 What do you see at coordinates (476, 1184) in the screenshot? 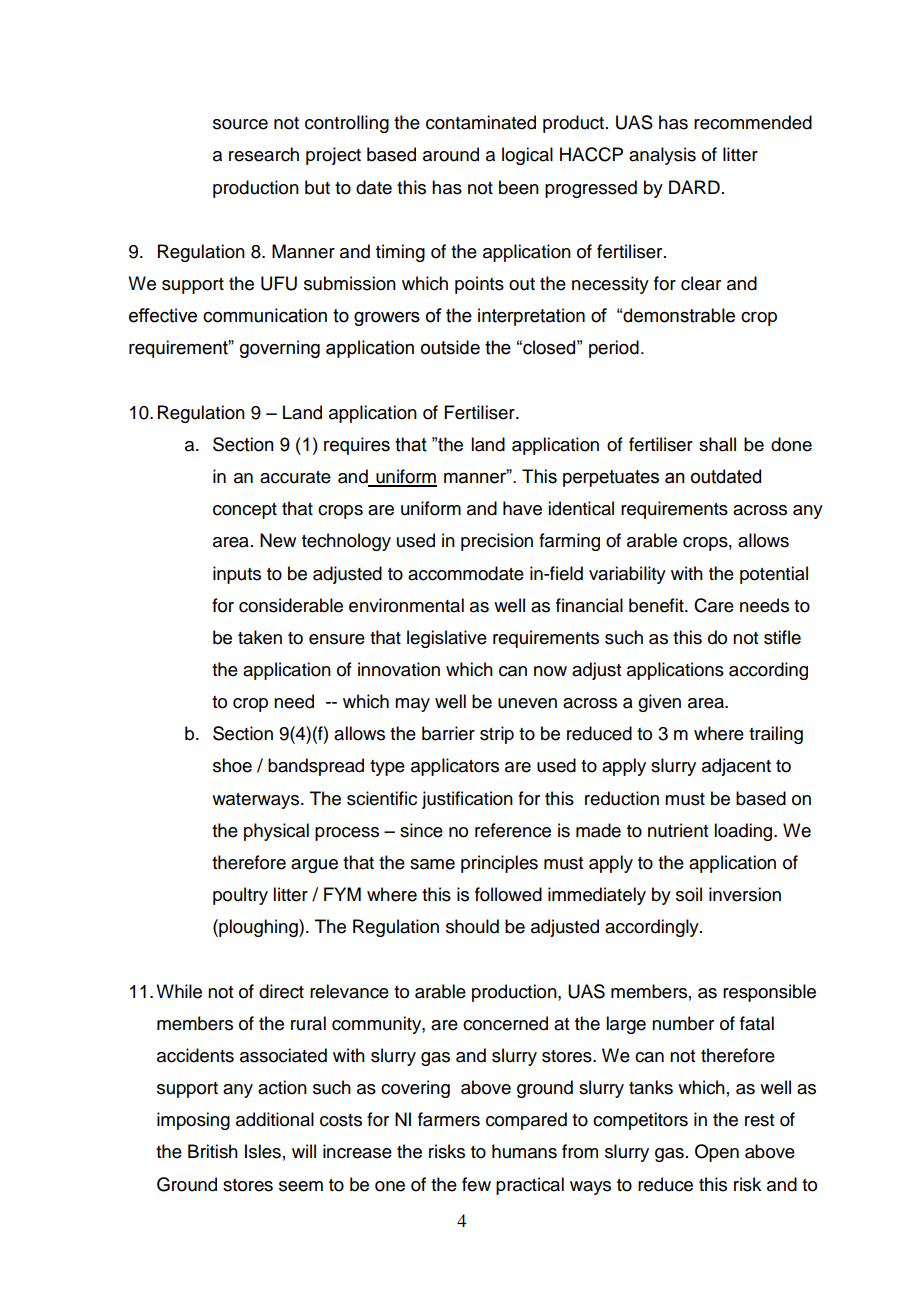
I see `few` at bounding box center [476, 1184].
